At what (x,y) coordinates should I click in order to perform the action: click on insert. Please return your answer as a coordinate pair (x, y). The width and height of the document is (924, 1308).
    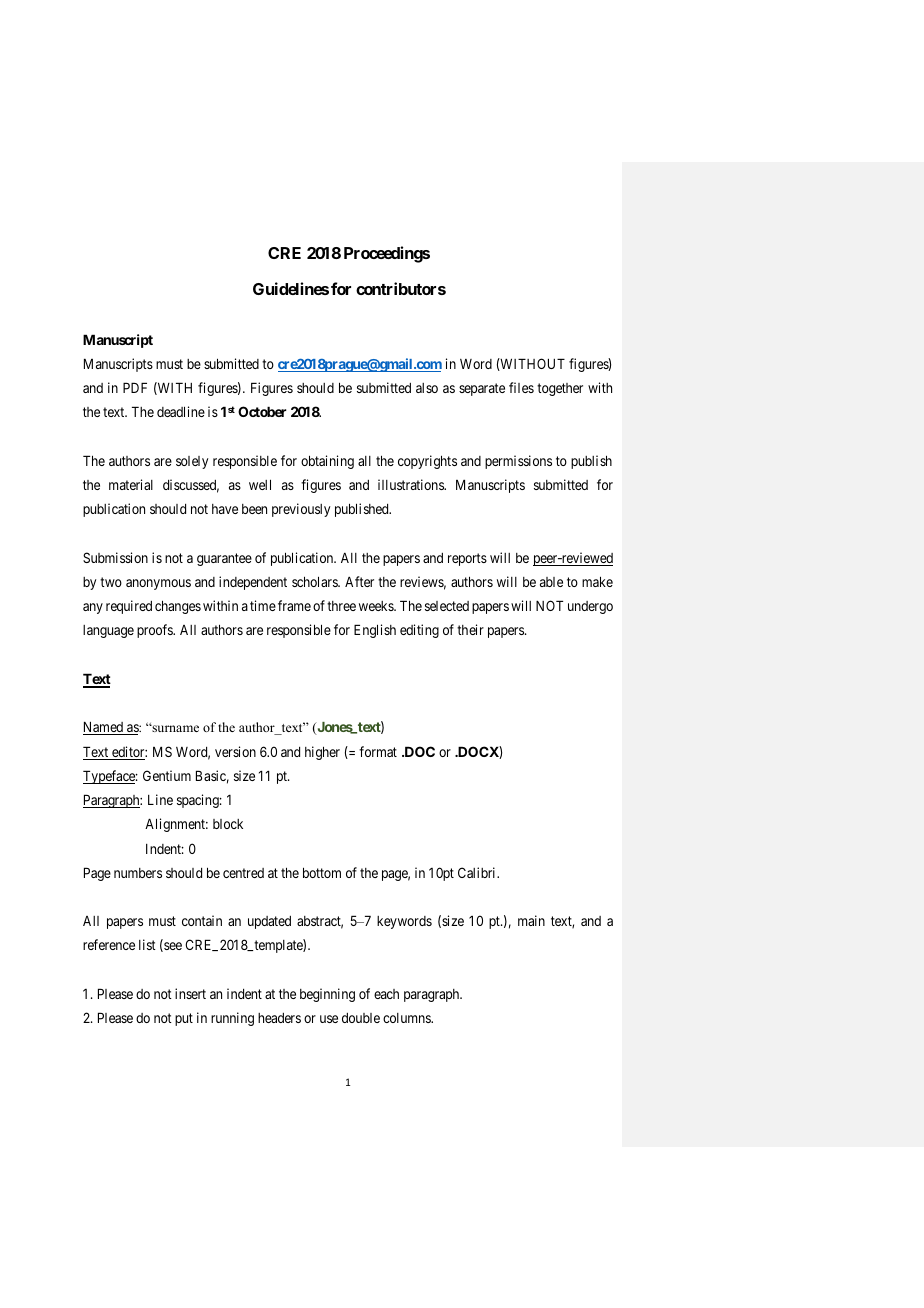
    Looking at the image, I should click on (190, 993).
